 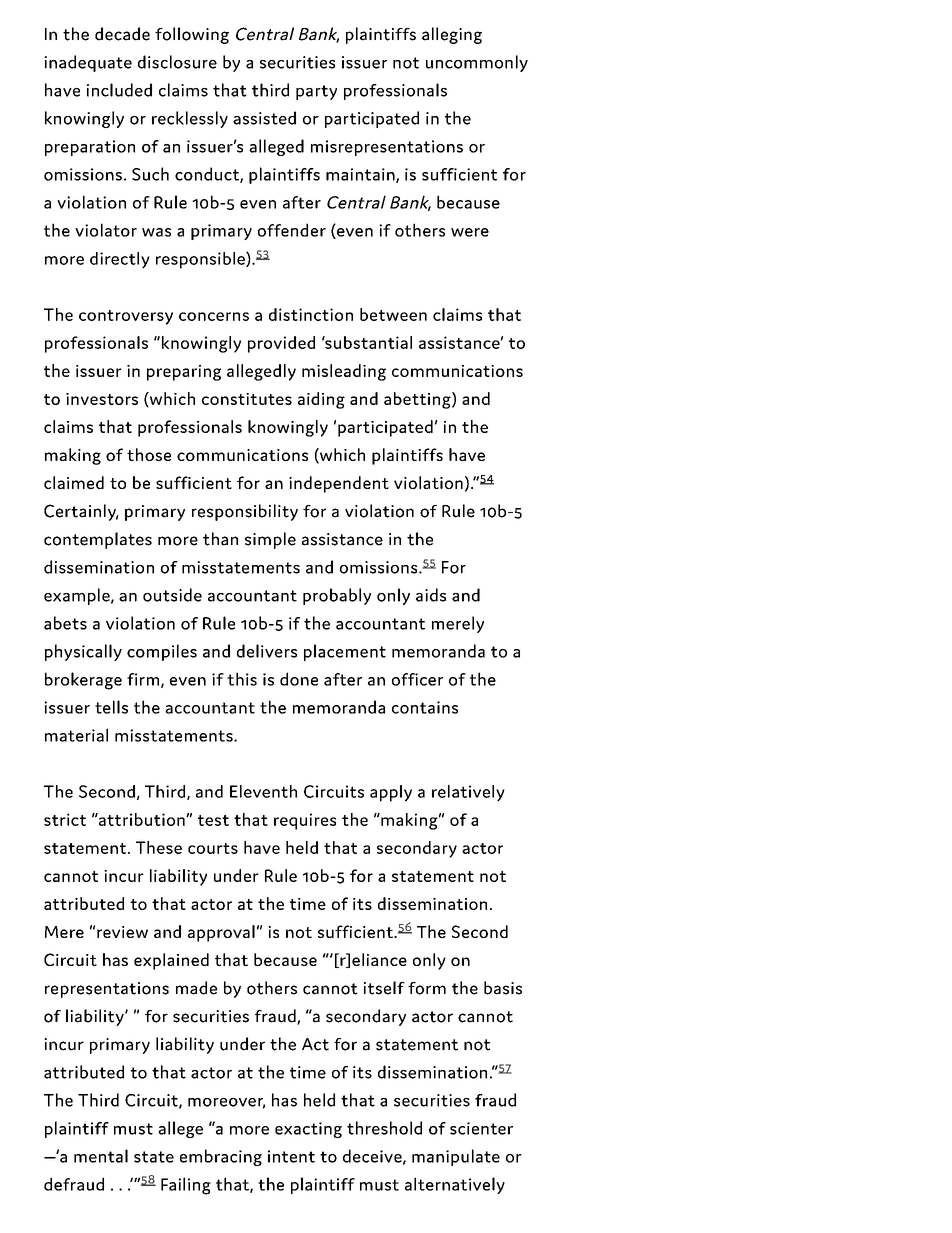 What do you see at coordinates (431, 595) in the screenshot?
I see `aids` at bounding box center [431, 595].
